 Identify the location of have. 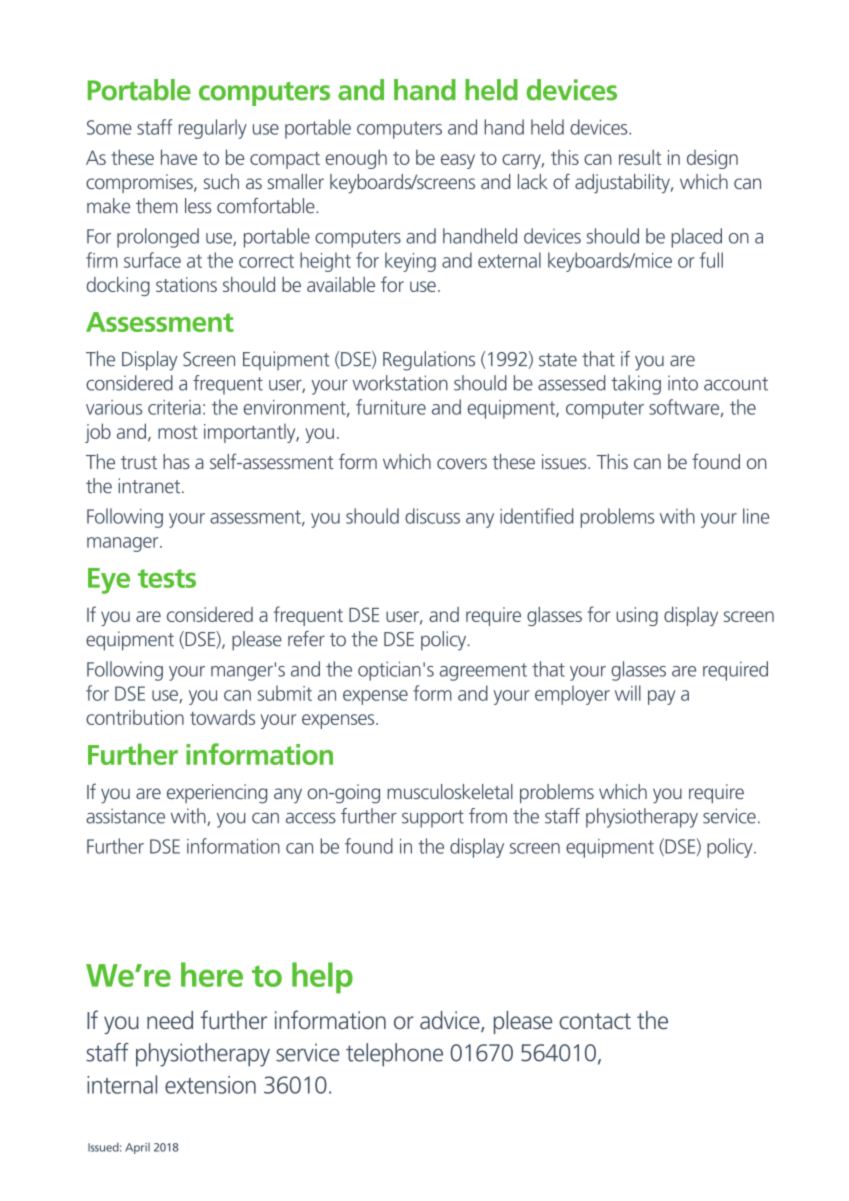
(179, 157).
